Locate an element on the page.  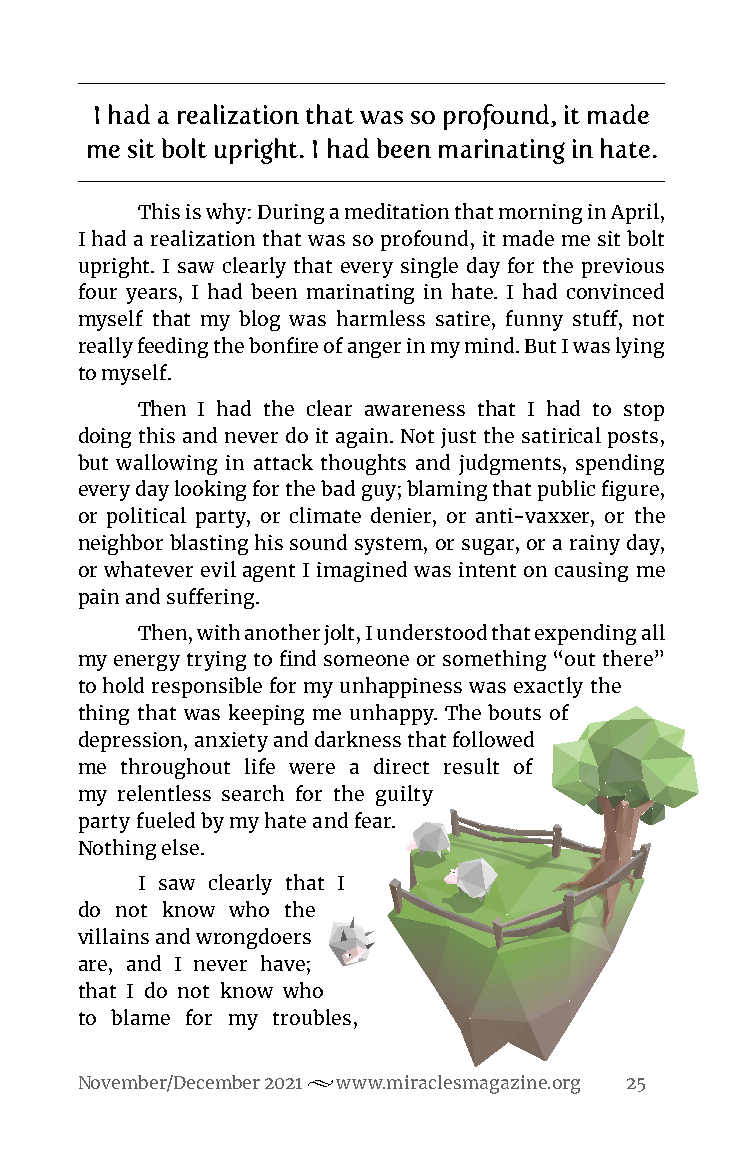
morning is located at coordinates (540, 214).
